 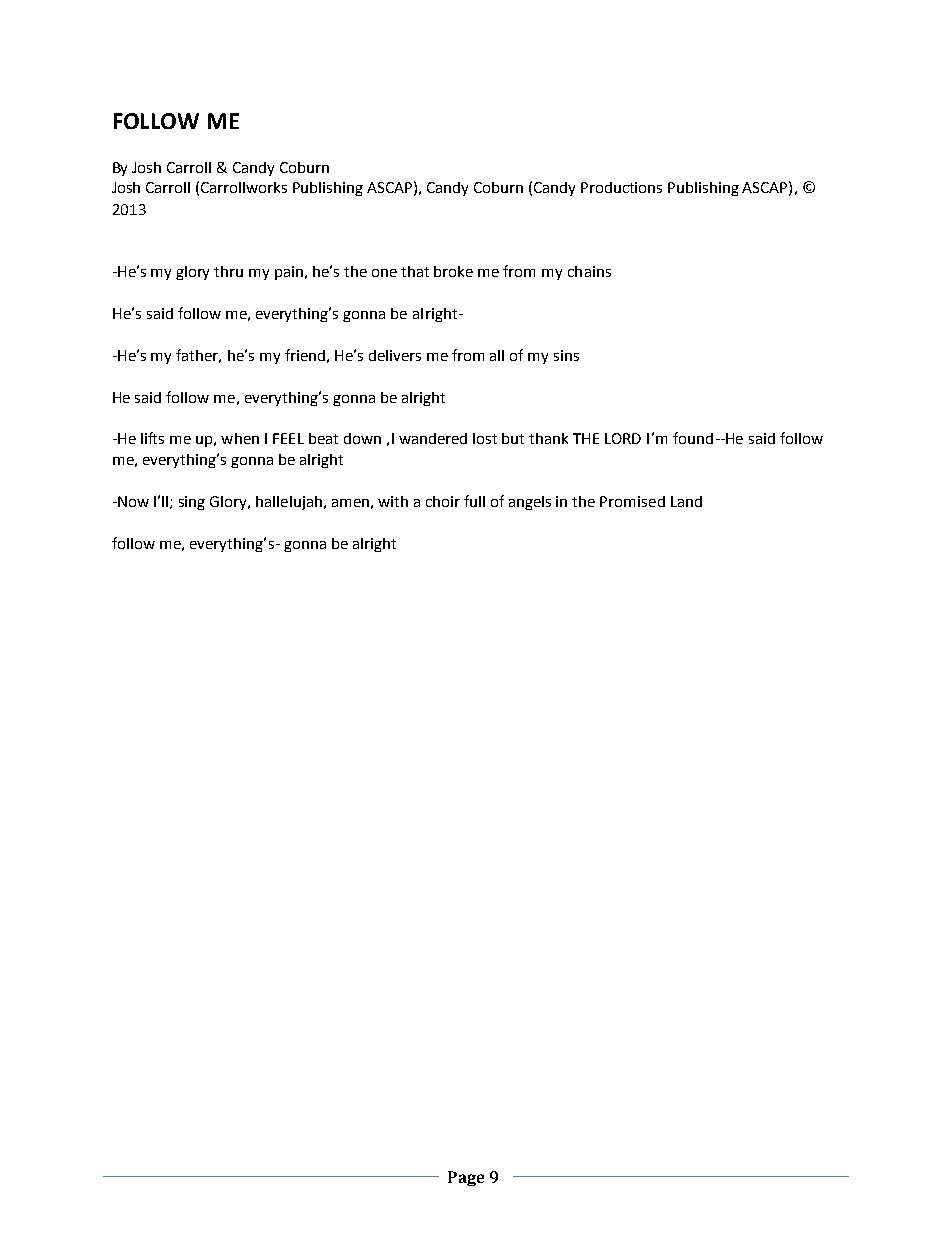 What do you see at coordinates (466, 1178) in the page?
I see `Page` at bounding box center [466, 1178].
